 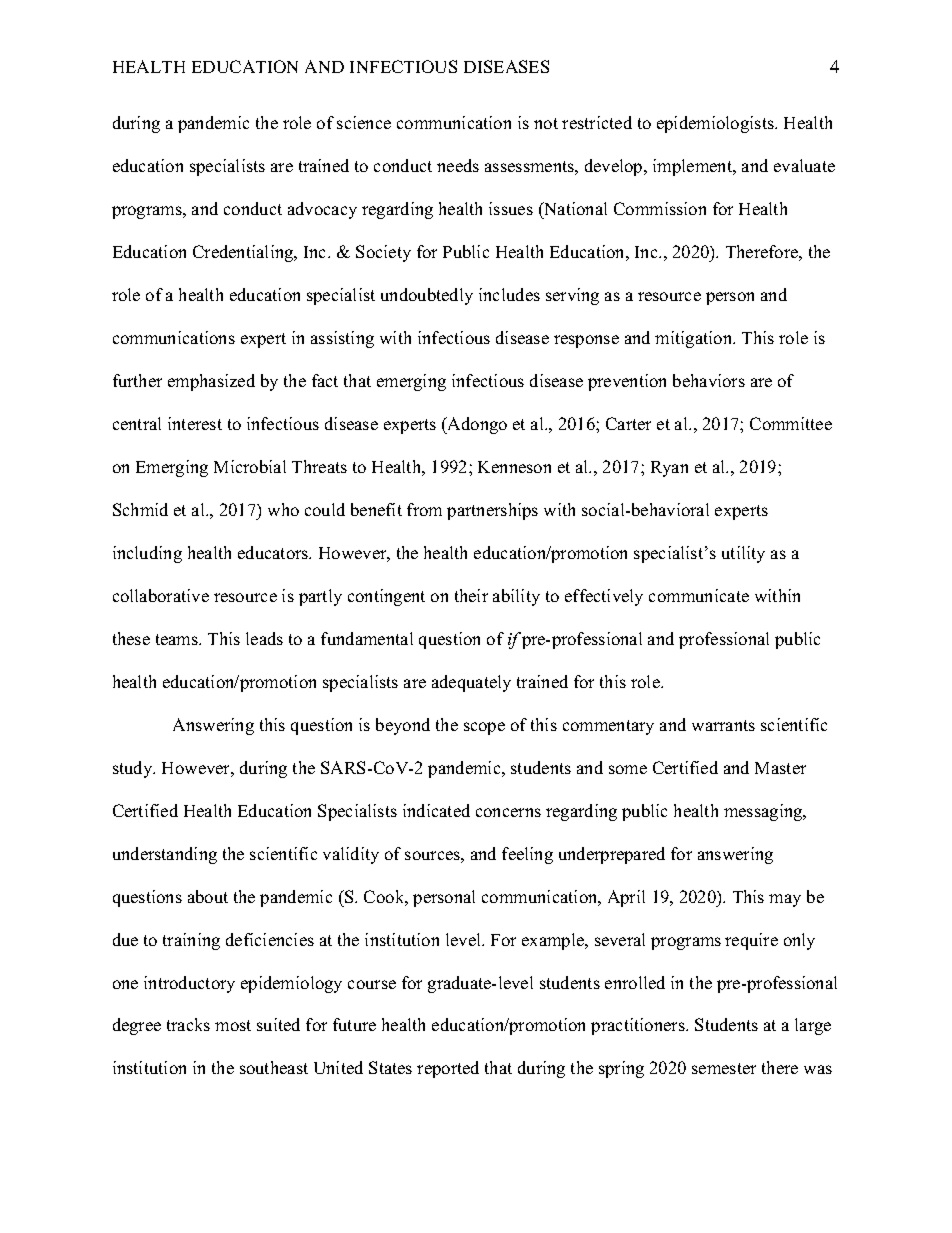 I want to click on warrants, so click(x=723, y=725).
